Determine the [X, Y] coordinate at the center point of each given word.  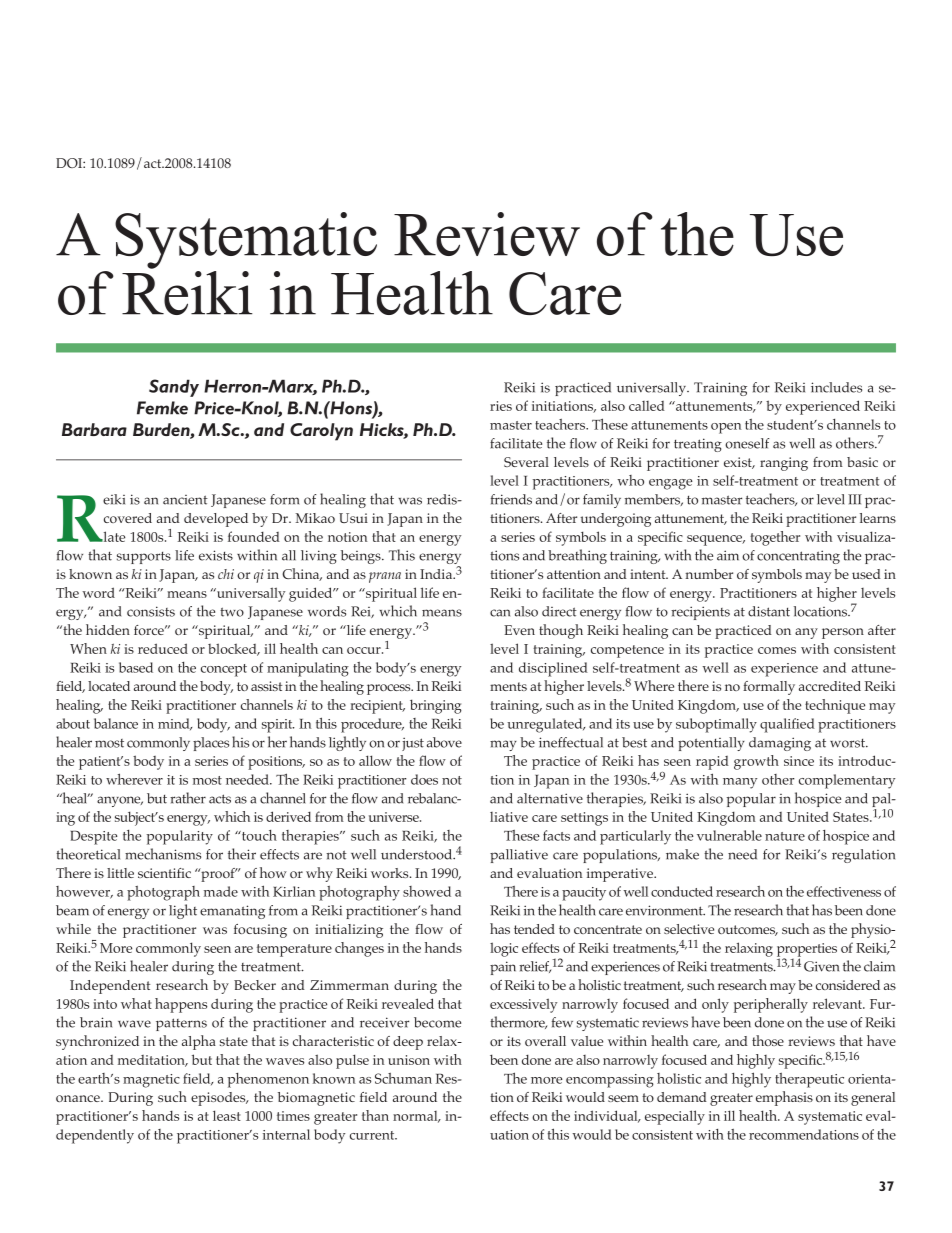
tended [534, 929]
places [211, 744]
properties [807, 951]
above [444, 742]
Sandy [174, 388]
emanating [232, 912]
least [227, 1115]
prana [385, 577]
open [726, 428]
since [799, 761]
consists [151, 611]
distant [769, 611]
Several [526, 462]
